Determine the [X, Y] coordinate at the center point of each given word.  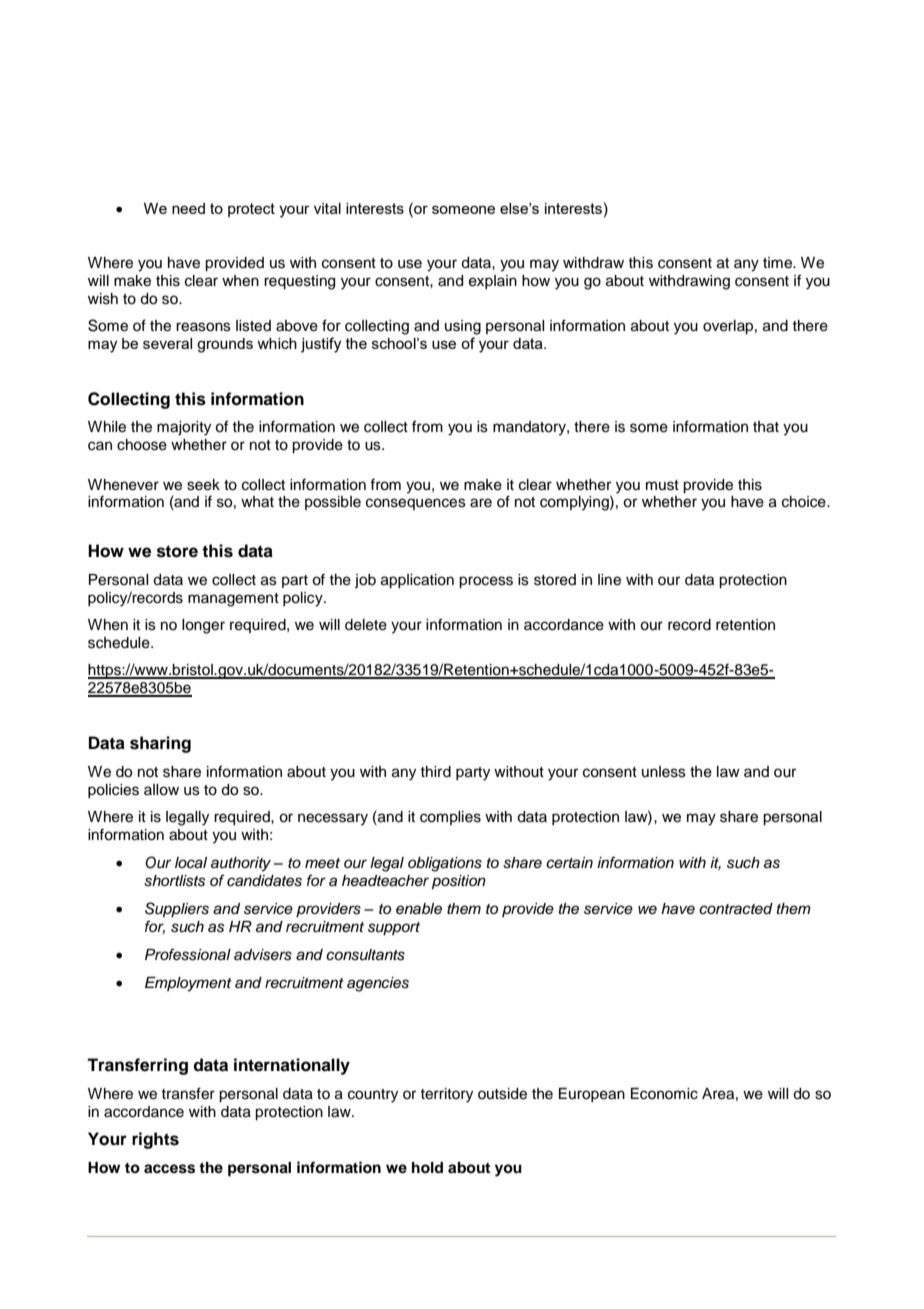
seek [203, 485]
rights [155, 1140]
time [778, 263]
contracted [736, 909]
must [662, 485]
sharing [160, 744]
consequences [416, 504]
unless [664, 772]
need [188, 208]
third [435, 772]
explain [493, 282]
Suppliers [177, 910]
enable [419, 909]
